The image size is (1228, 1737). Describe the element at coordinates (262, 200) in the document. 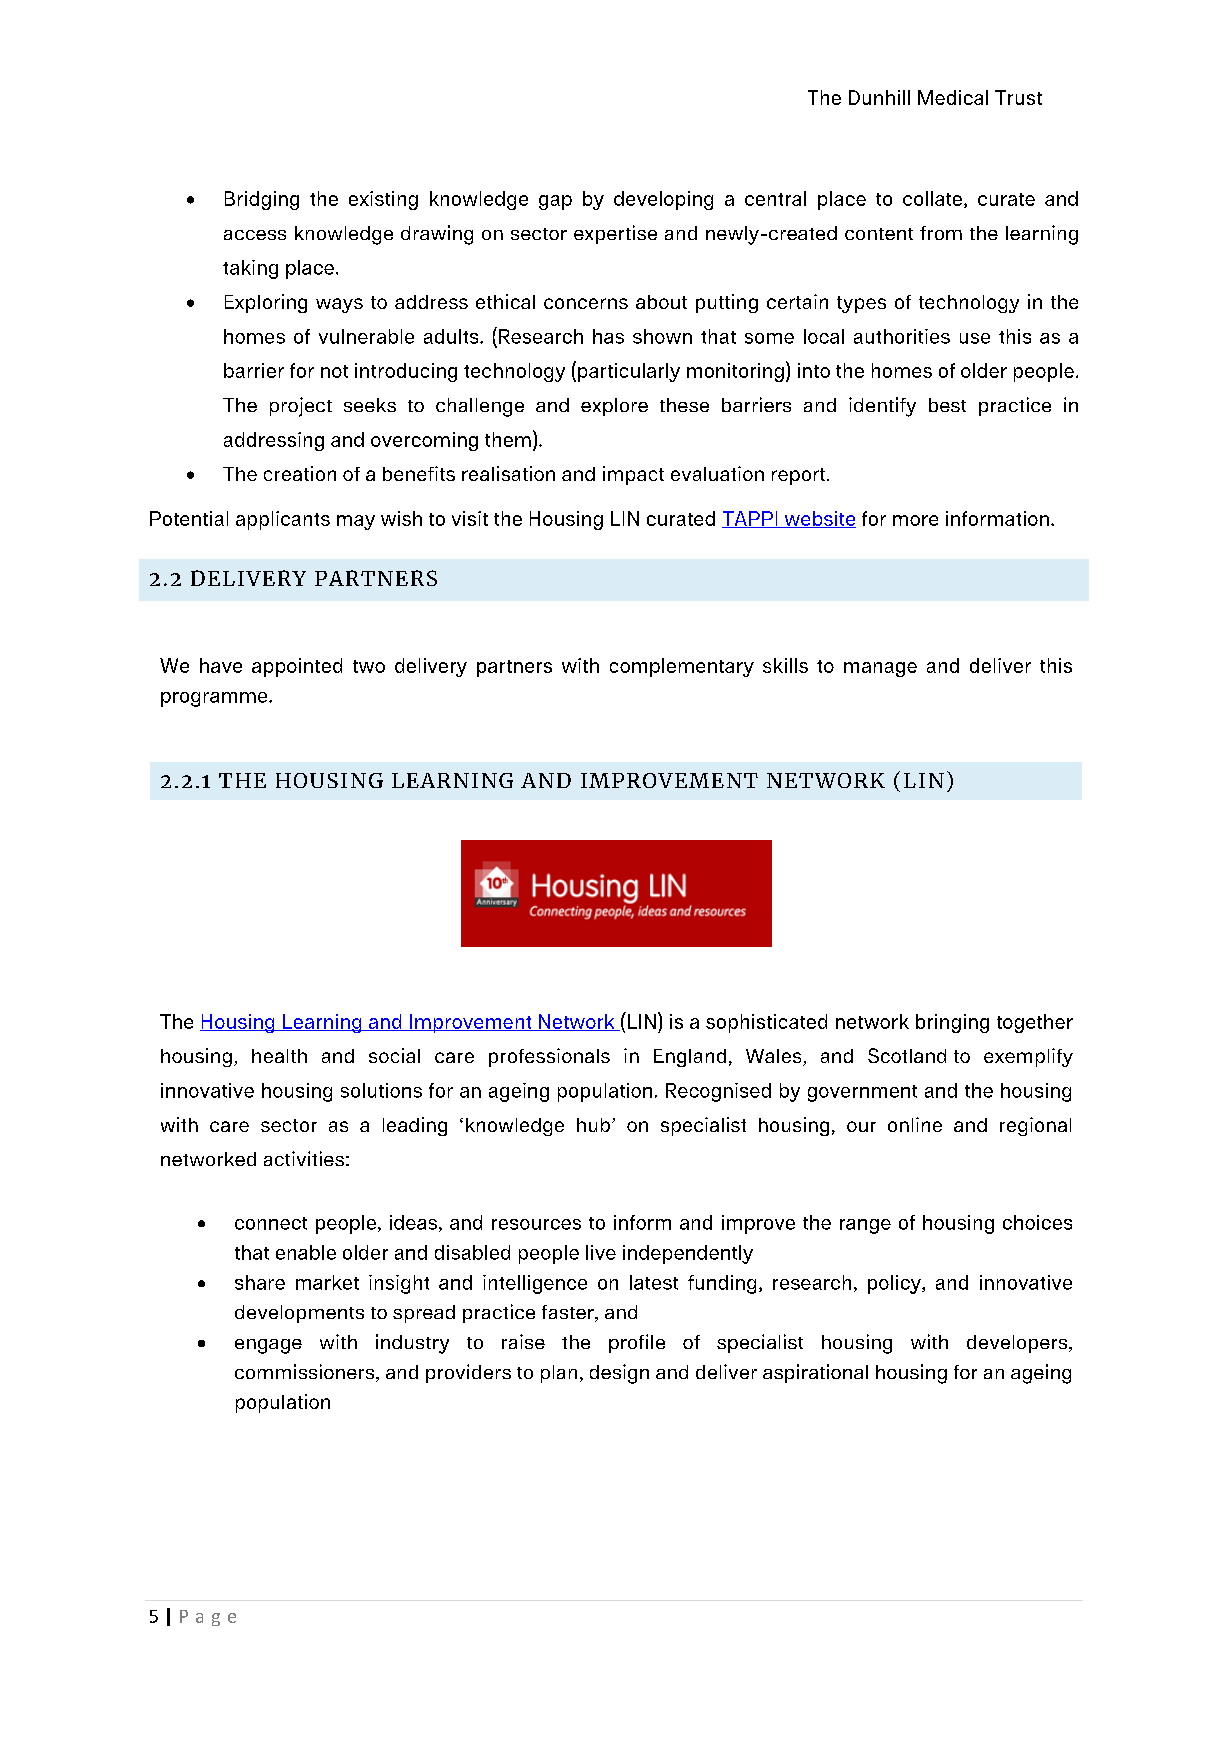

I see `Bridging` at that location.
